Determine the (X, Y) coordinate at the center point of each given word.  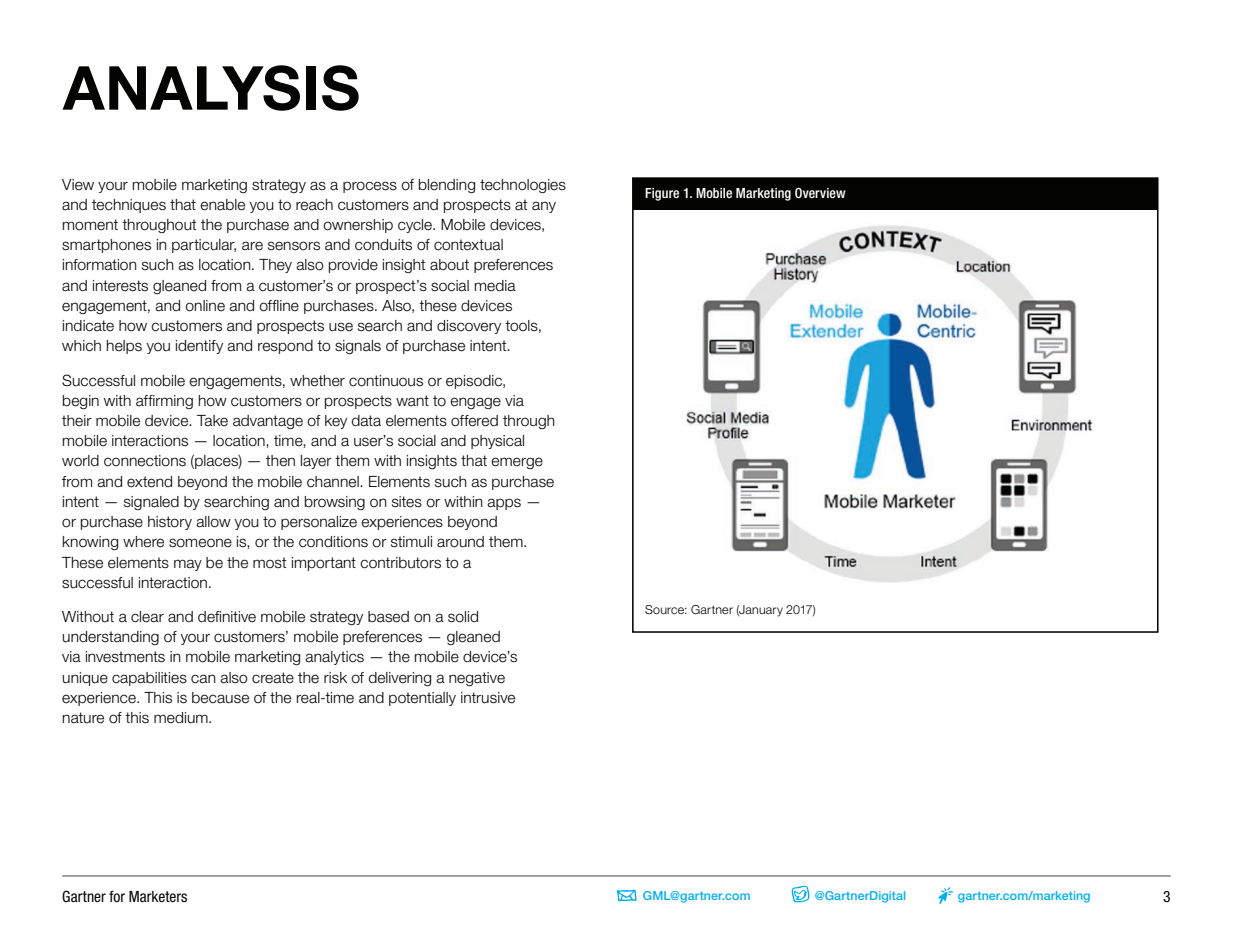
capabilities (149, 679)
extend (149, 482)
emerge (517, 463)
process (370, 187)
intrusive (488, 698)
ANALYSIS (210, 88)
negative (477, 679)
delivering (400, 679)
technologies (523, 186)
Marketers (158, 897)
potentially (422, 699)
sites (407, 502)
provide (353, 266)
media (495, 286)
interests (120, 286)
